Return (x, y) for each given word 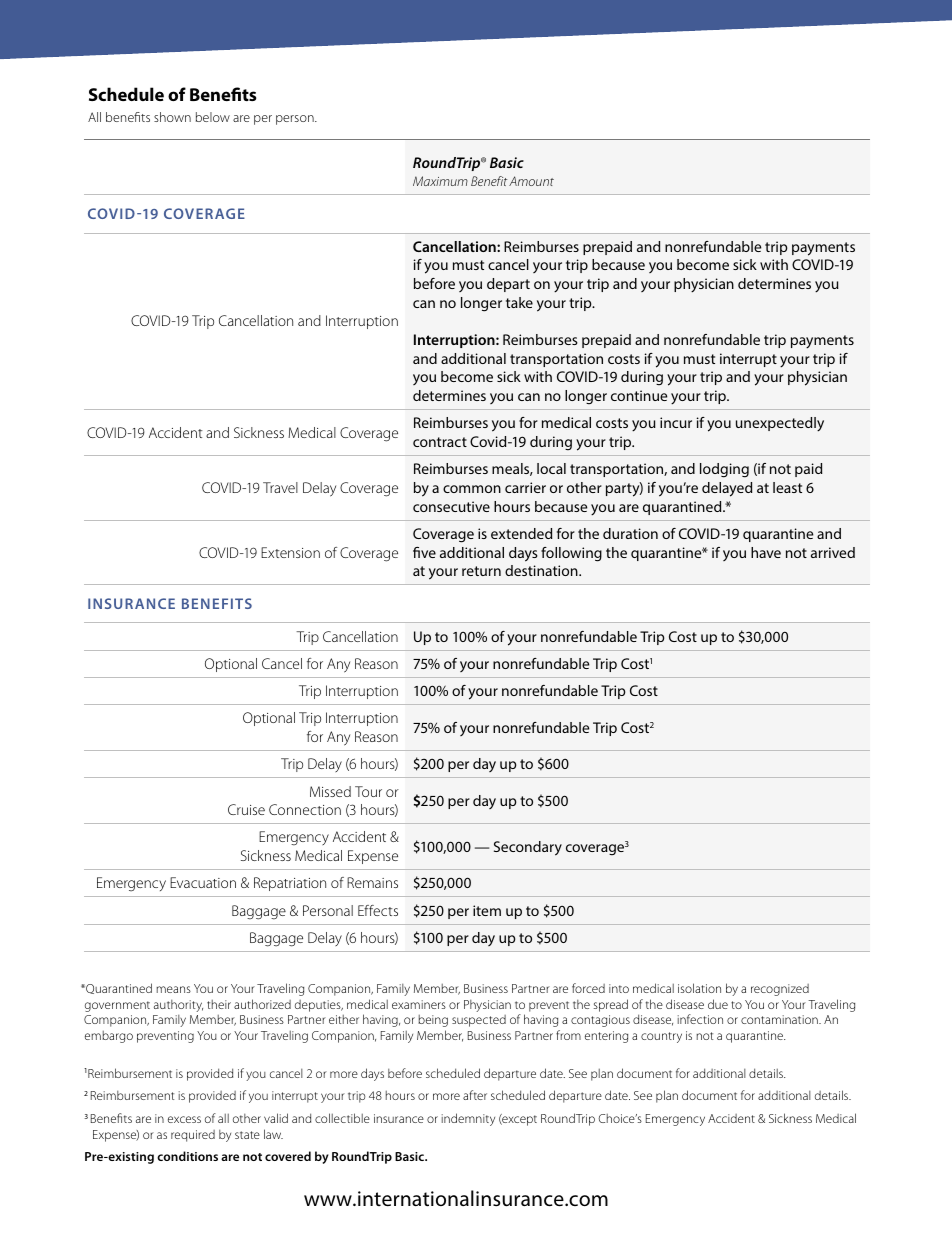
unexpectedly (780, 424)
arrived (833, 552)
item (487, 910)
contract (440, 442)
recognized (780, 990)
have (766, 552)
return (481, 571)
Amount (531, 181)
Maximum (440, 181)
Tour (368, 791)
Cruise (246, 809)
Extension (290, 552)
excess (184, 1119)
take (519, 302)
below (213, 117)
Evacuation (203, 882)
